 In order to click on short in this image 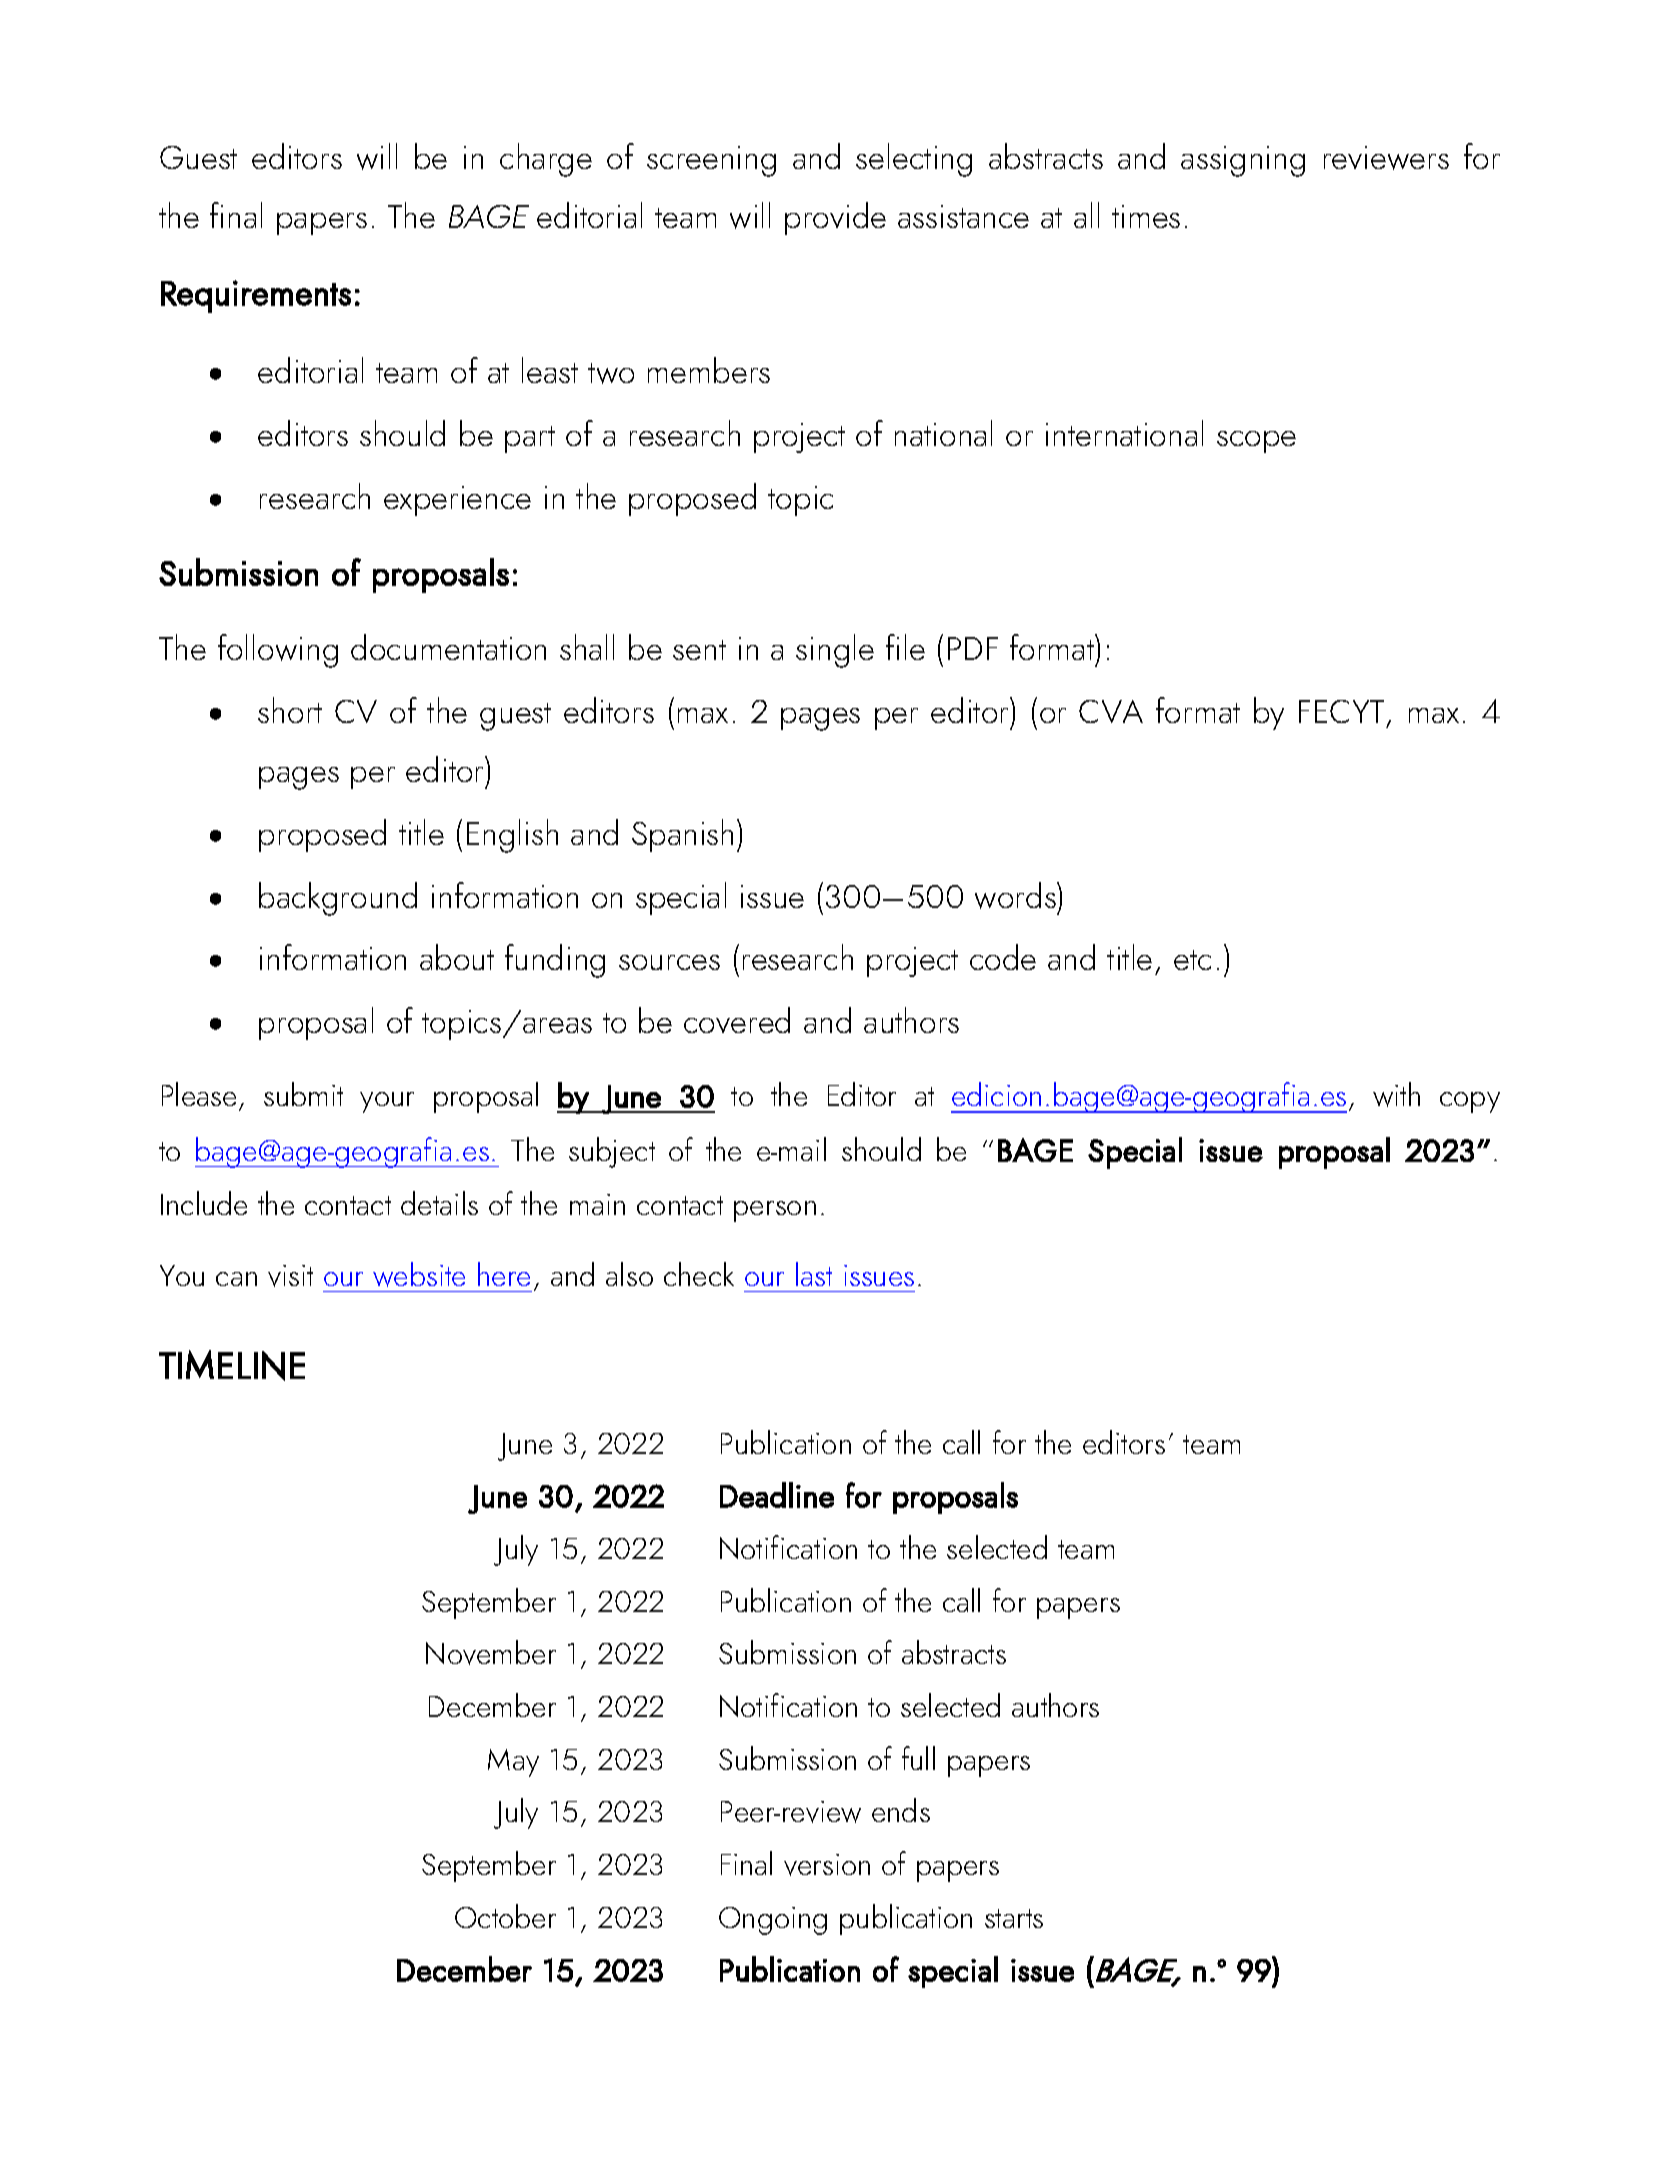, I will do `click(290, 710)`.
